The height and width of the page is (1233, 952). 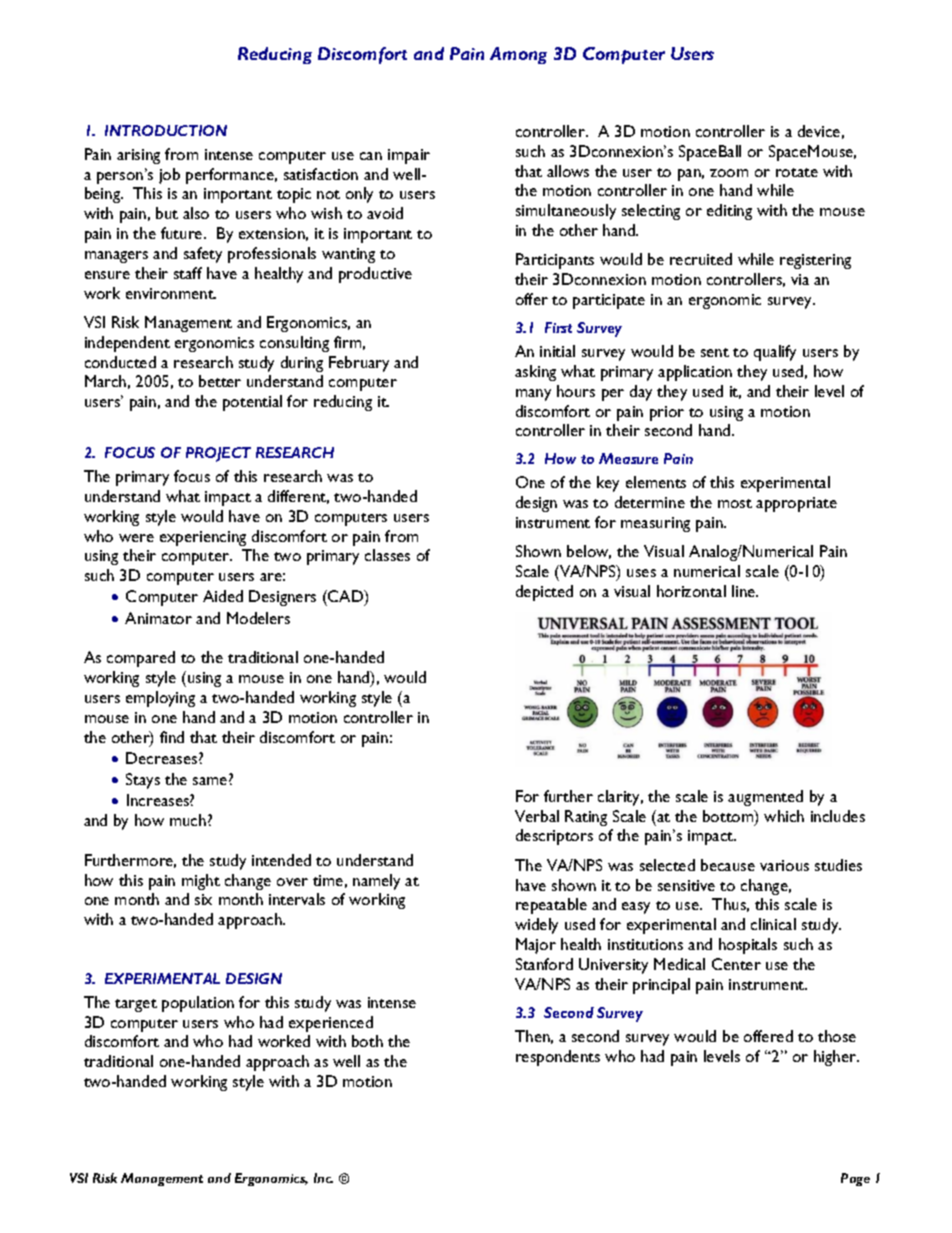 What do you see at coordinates (544, 593) in the page?
I see `depicted` at bounding box center [544, 593].
